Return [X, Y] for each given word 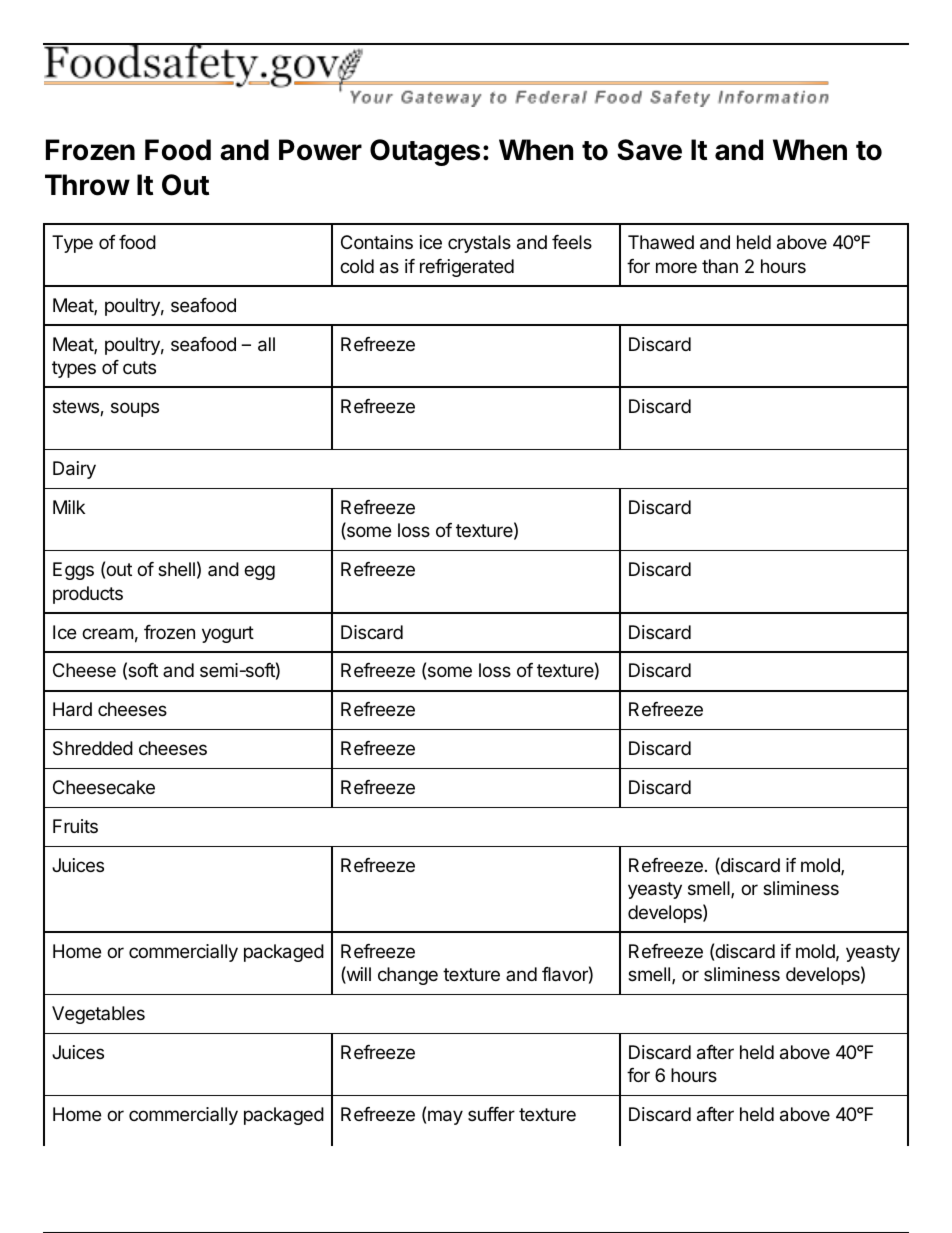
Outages [425, 152]
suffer [491, 1114]
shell [176, 569]
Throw [87, 185]
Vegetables [98, 1015]
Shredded [93, 748]
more [676, 267]
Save [649, 150]
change [408, 976]
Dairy [74, 470]
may [445, 1117]
